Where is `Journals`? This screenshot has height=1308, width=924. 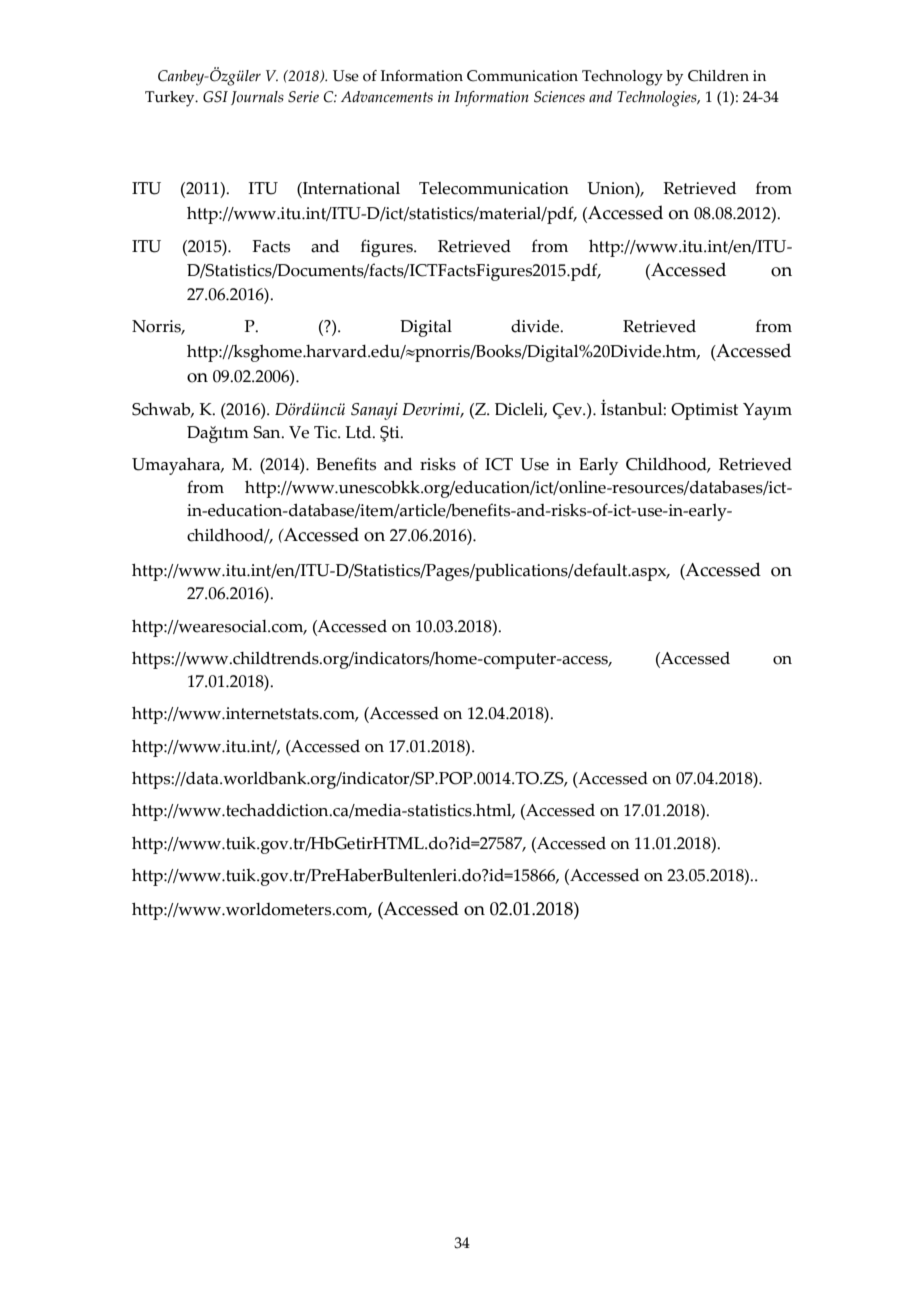
Journals is located at coordinates (257, 98).
